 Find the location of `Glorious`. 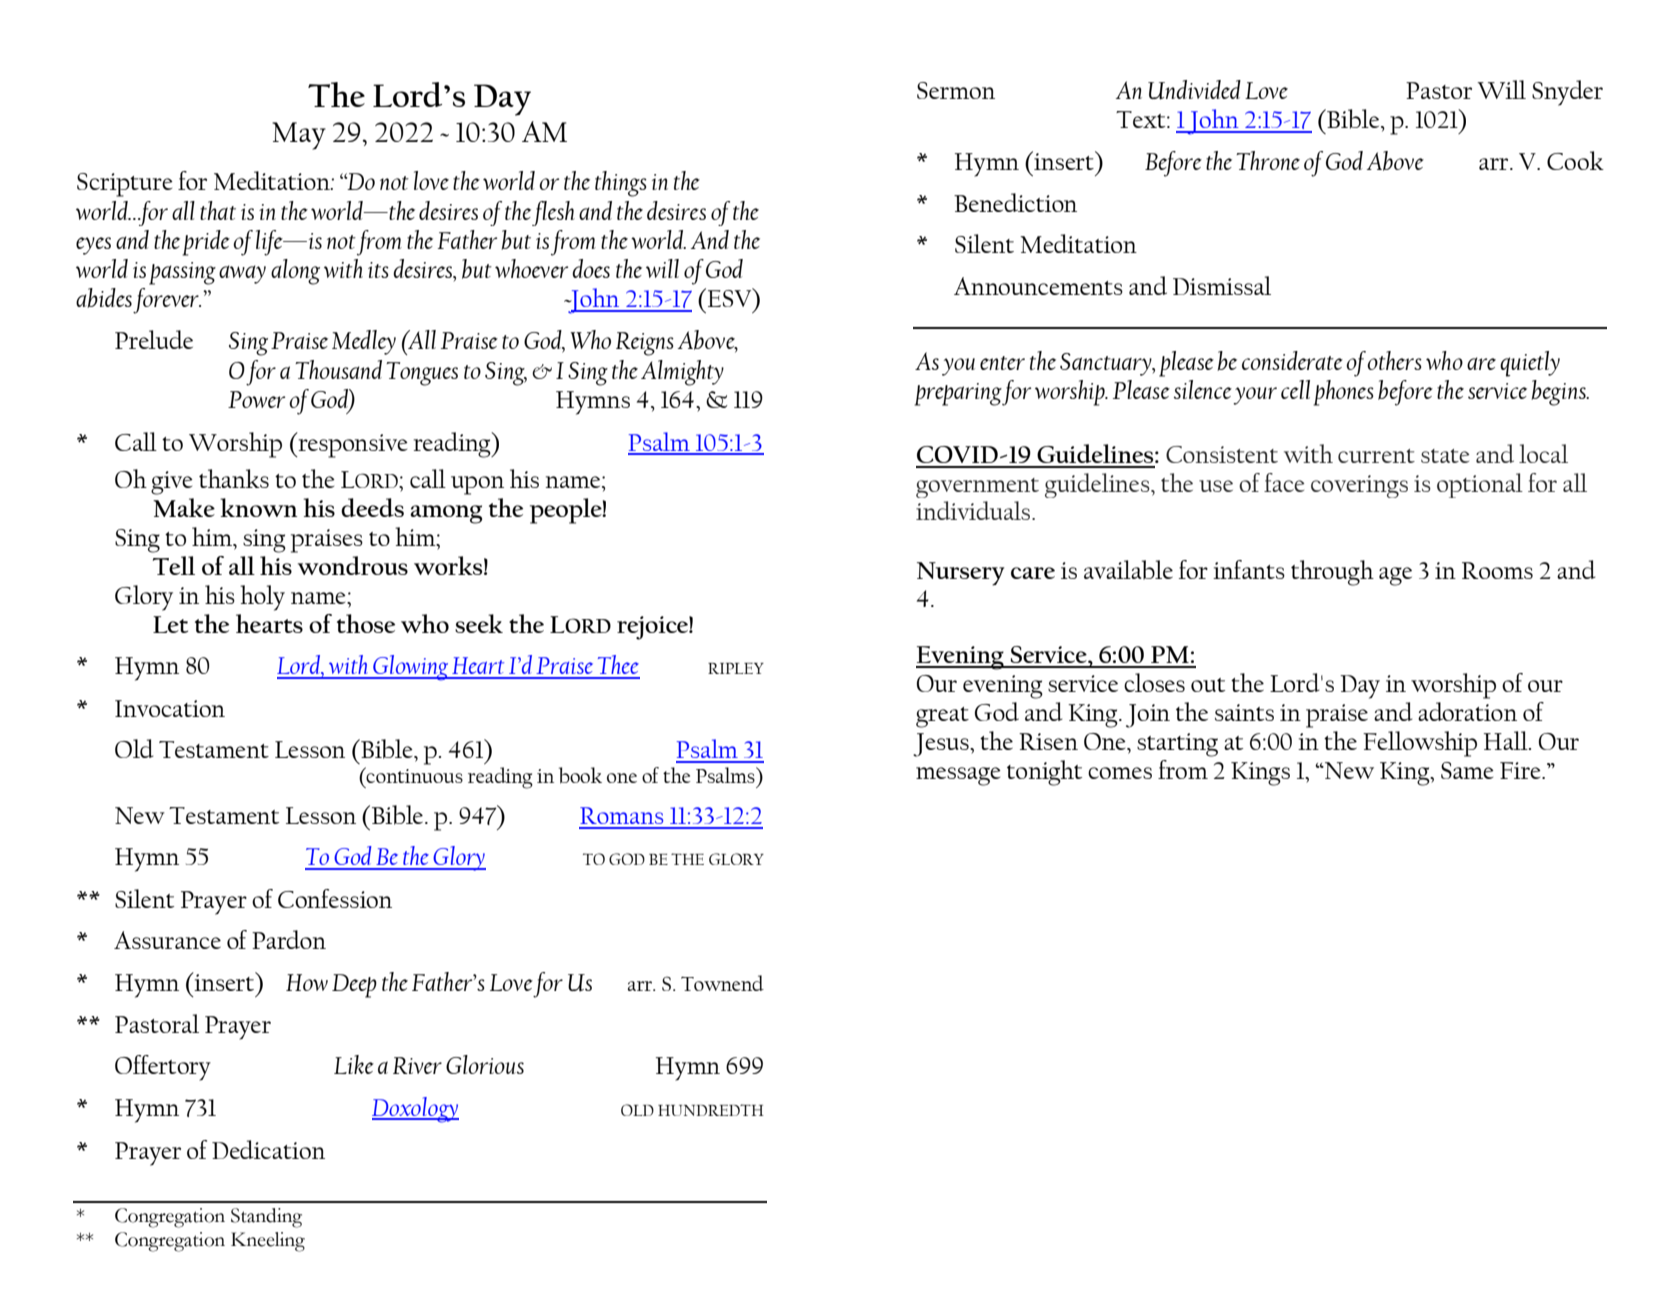

Glorious is located at coordinates (485, 1064).
